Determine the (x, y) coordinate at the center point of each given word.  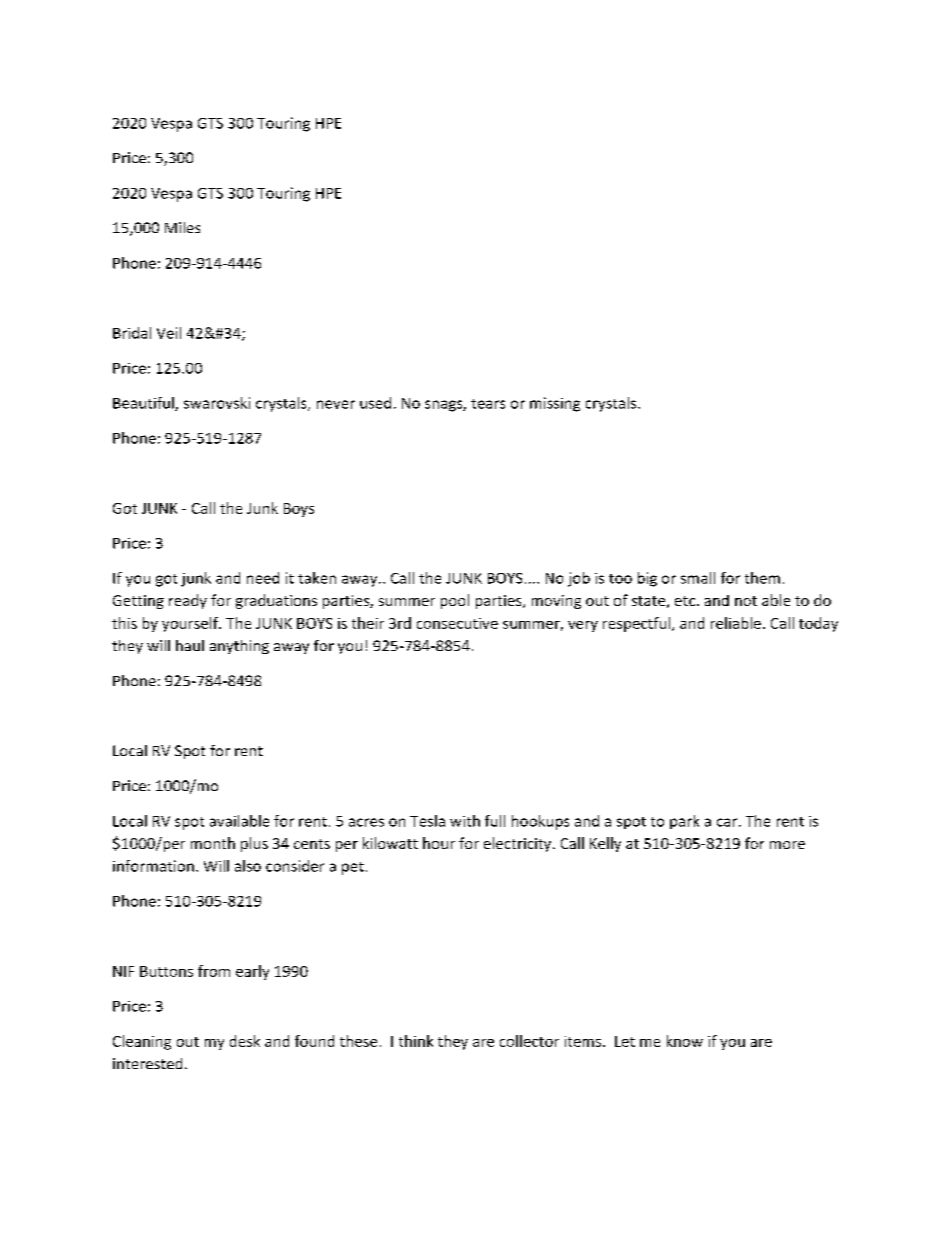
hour (439, 843)
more (787, 845)
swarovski (217, 403)
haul (190, 645)
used (375, 403)
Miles (182, 227)
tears (488, 404)
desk (245, 1041)
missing (555, 404)
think (416, 1041)
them (762, 578)
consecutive (457, 623)
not (746, 601)
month (213, 843)
